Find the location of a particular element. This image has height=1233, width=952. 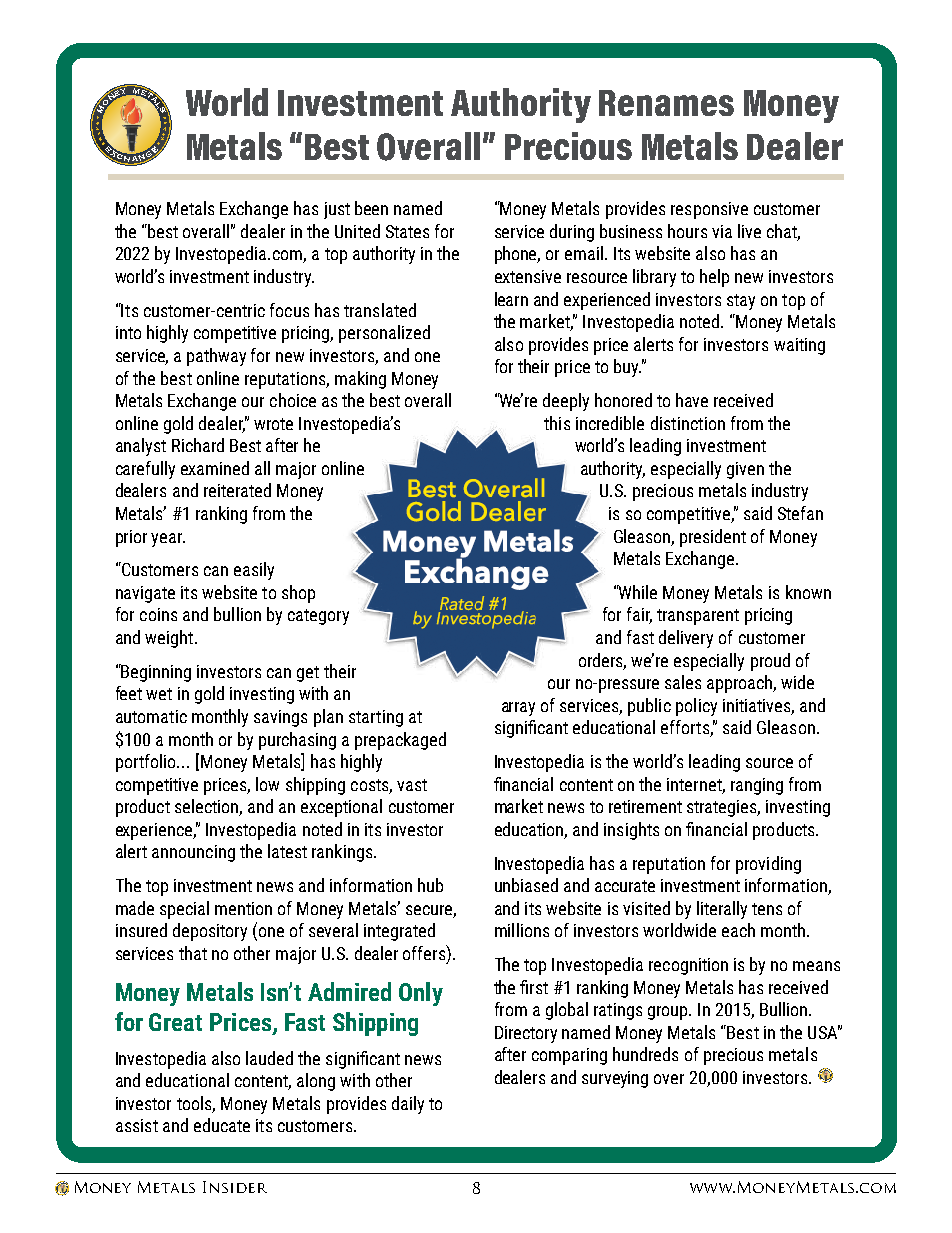

daily is located at coordinates (408, 1105).
